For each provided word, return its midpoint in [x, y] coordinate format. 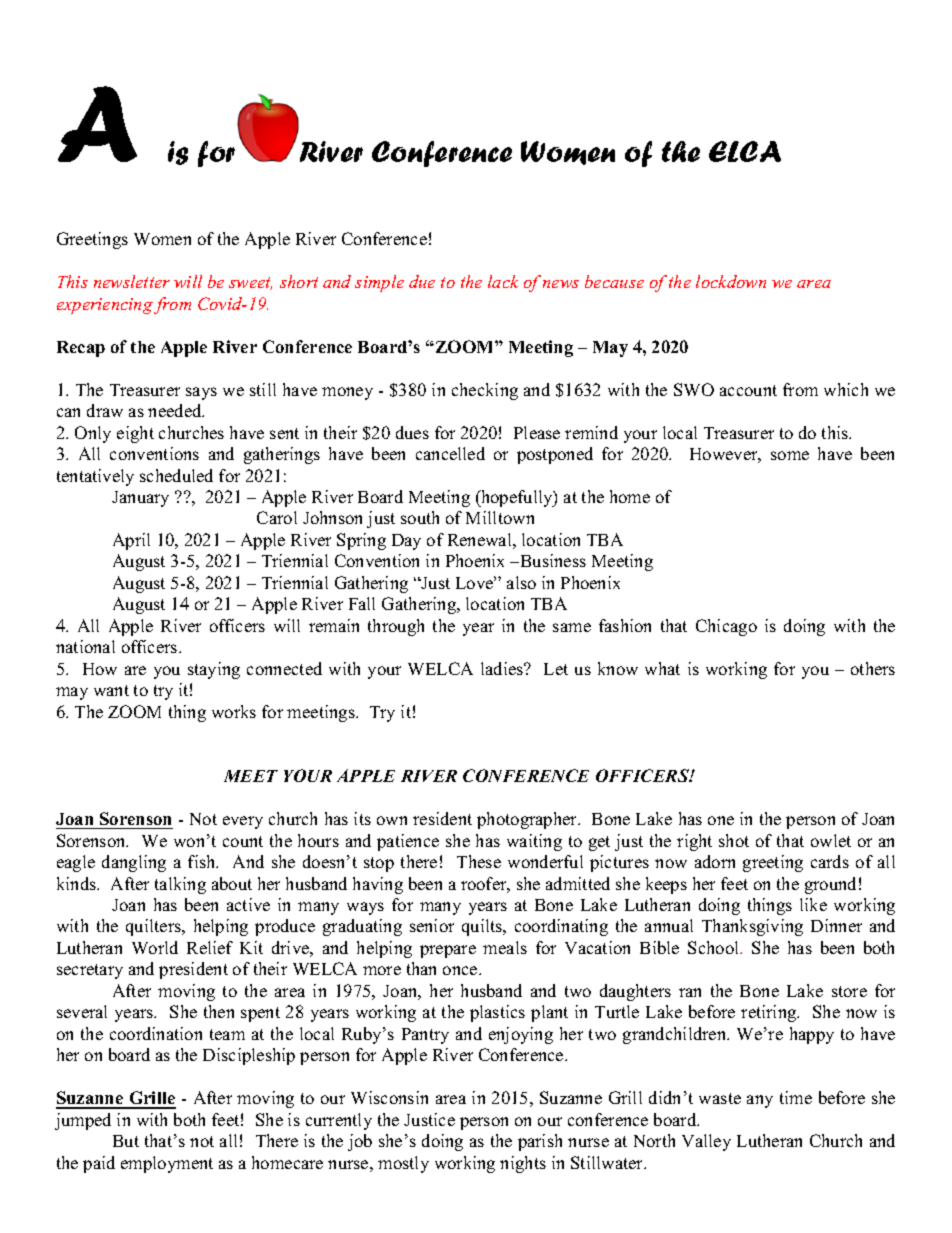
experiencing [105, 306]
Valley [706, 1142]
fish [203, 861]
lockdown [731, 281]
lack [503, 281]
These [479, 861]
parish [540, 1142]
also [521, 582]
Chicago [726, 627]
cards [830, 861]
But [126, 1141]
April [131, 541]
